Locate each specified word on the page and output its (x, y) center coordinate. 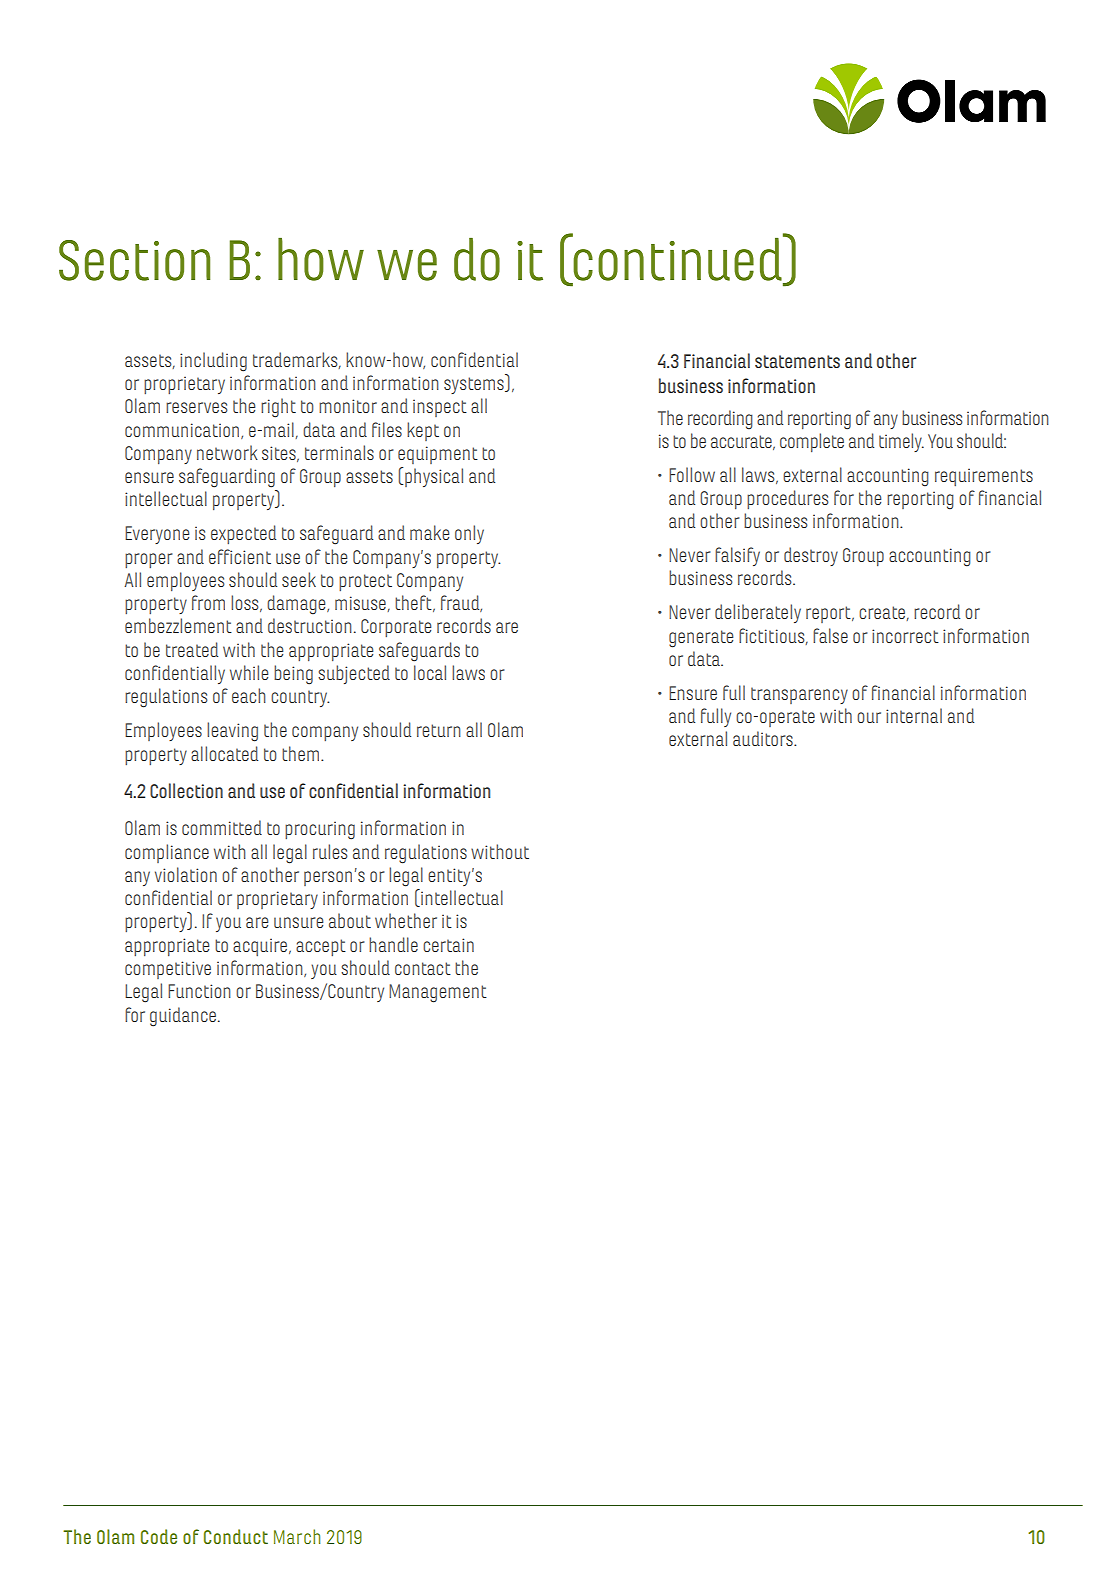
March (297, 1536)
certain (448, 945)
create (883, 613)
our (869, 717)
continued (677, 258)
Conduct (236, 1536)
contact (423, 968)
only (469, 534)
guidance (184, 1017)
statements (797, 361)
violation (186, 874)
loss (246, 603)
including (213, 362)
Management (438, 993)
